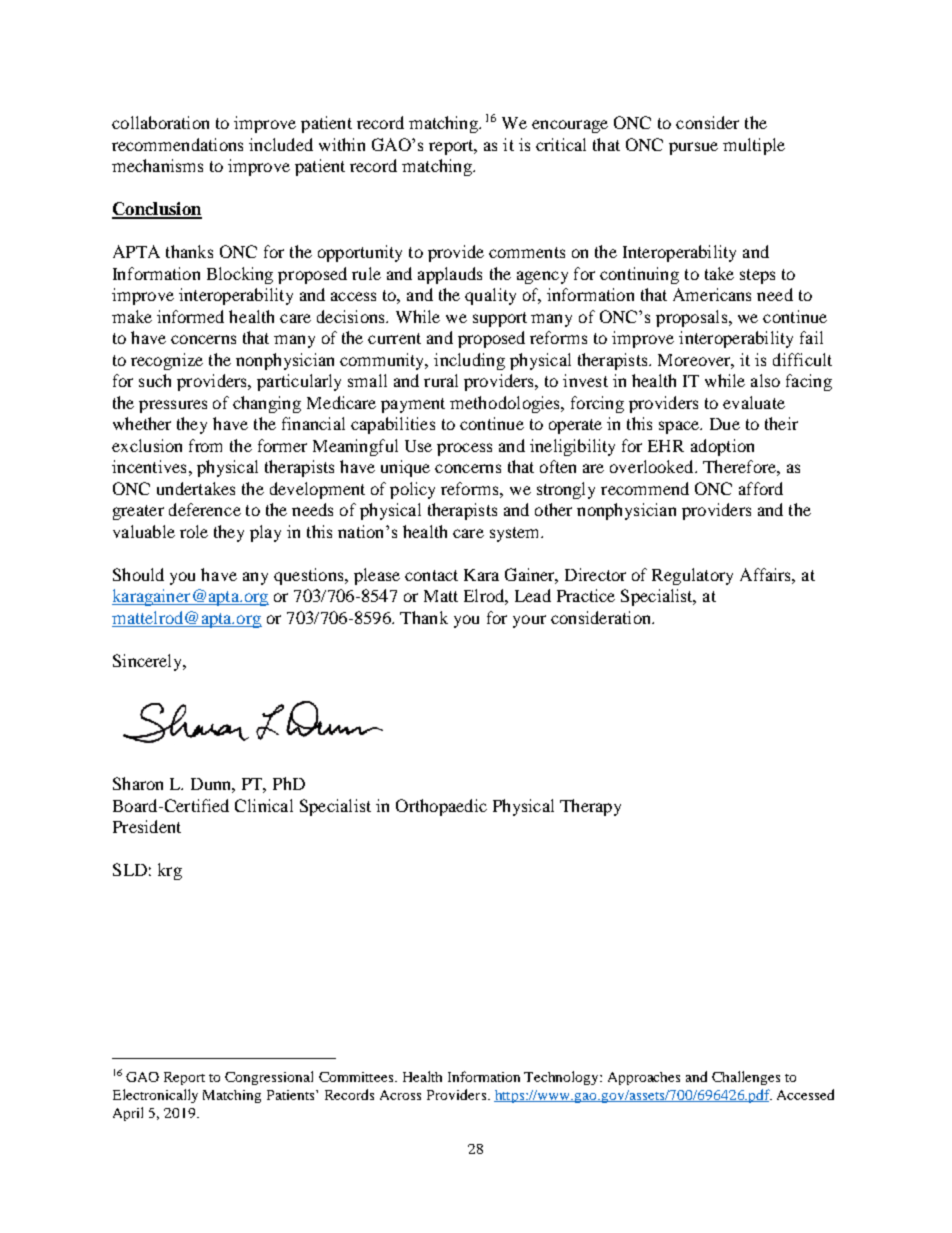 This screenshot has width=952, height=1233. What do you see at coordinates (400, 1095) in the screenshot?
I see `Across` at bounding box center [400, 1095].
